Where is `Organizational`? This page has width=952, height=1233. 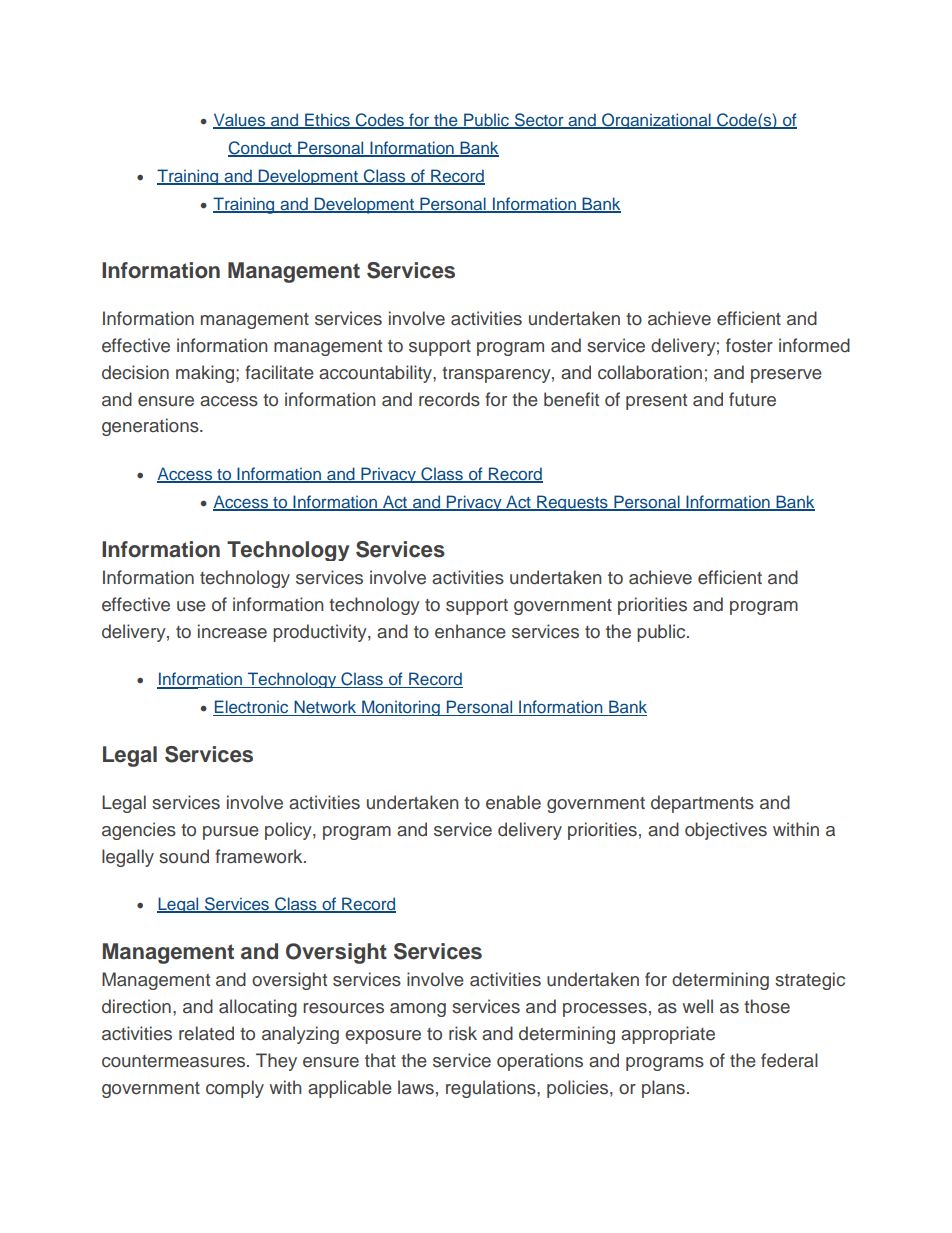 Organizational is located at coordinates (656, 121).
